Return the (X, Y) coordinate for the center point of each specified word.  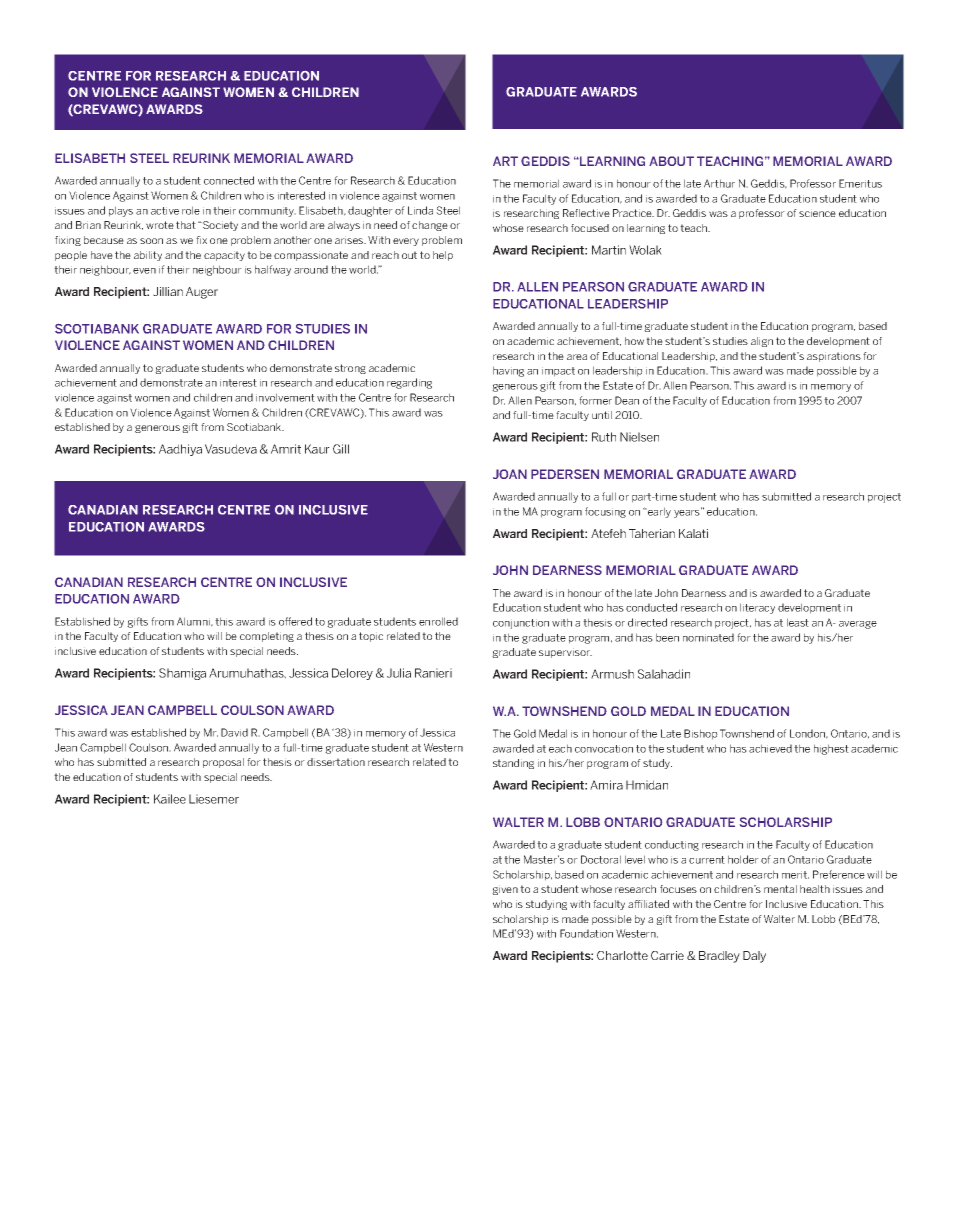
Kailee (170, 799)
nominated (708, 637)
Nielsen (639, 437)
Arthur (719, 183)
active (165, 211)
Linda (420, 210)
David (234, 732)
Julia (399, 673)
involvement (285, 397)
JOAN (510, 474)
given (505, 890)
